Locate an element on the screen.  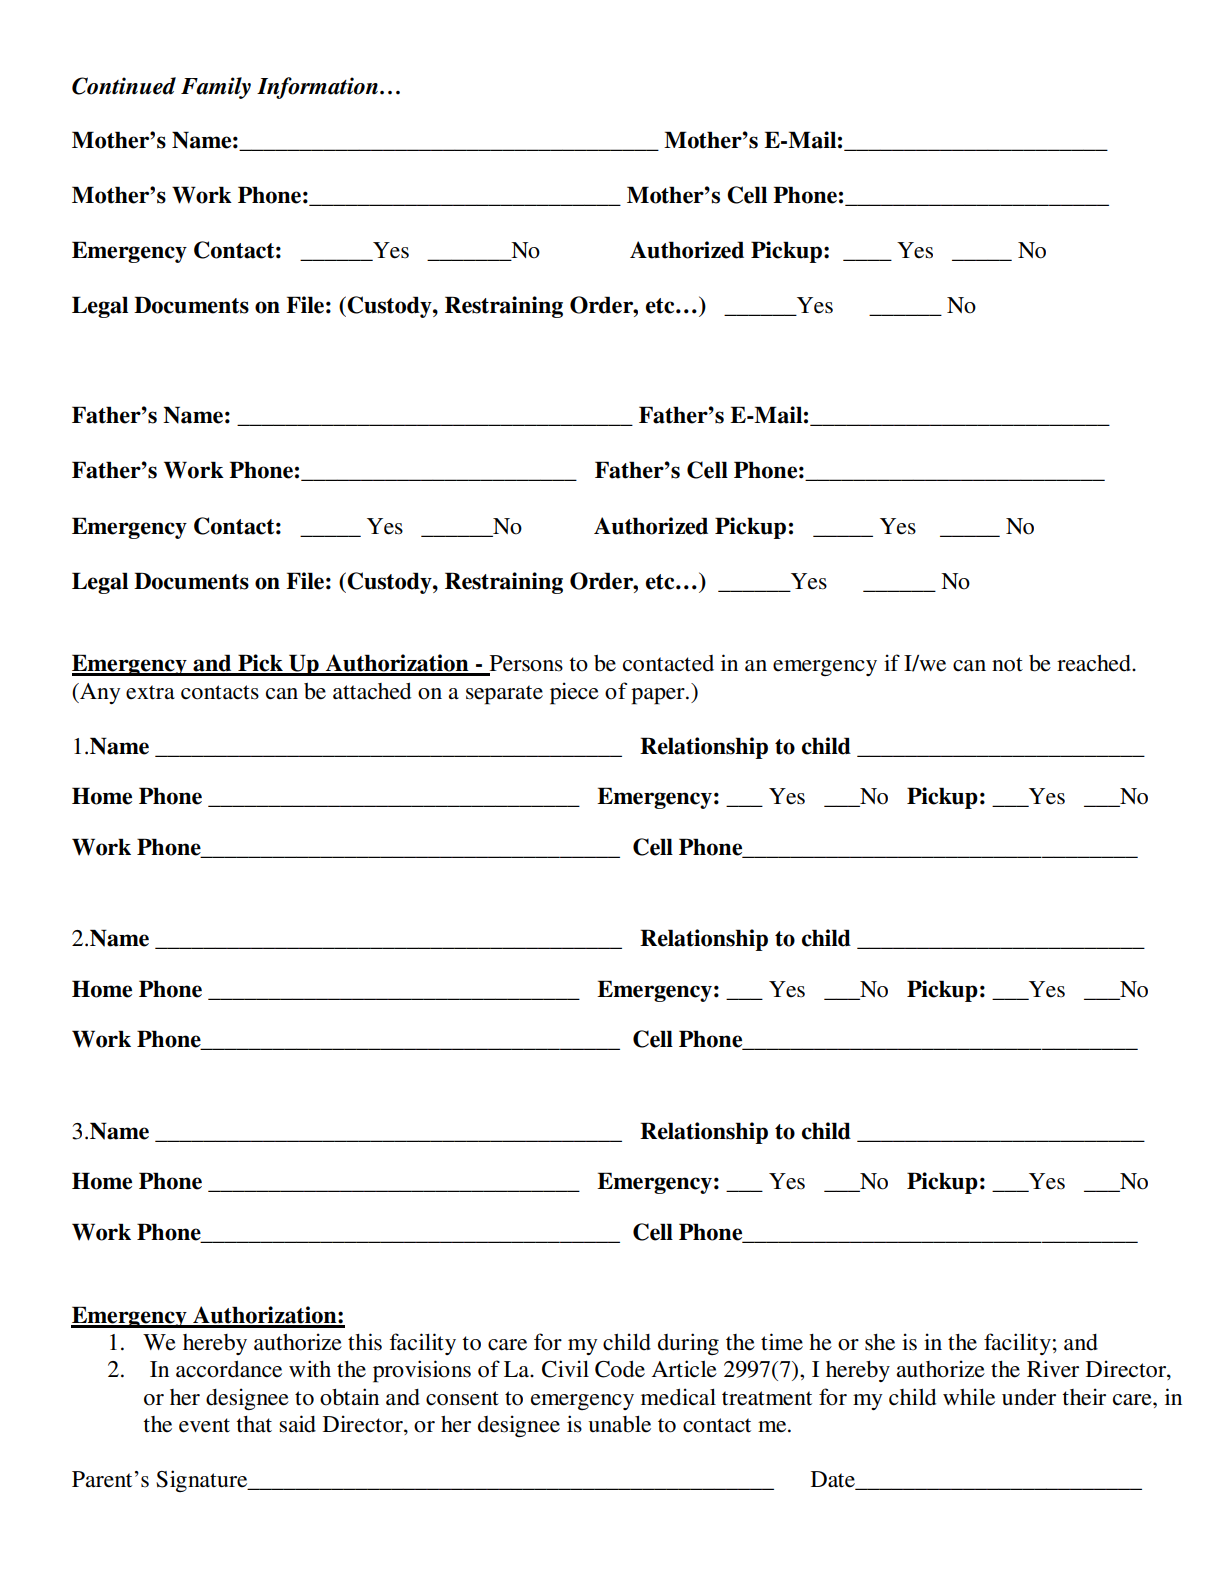
reached is located at coordinates (1095, 663).
